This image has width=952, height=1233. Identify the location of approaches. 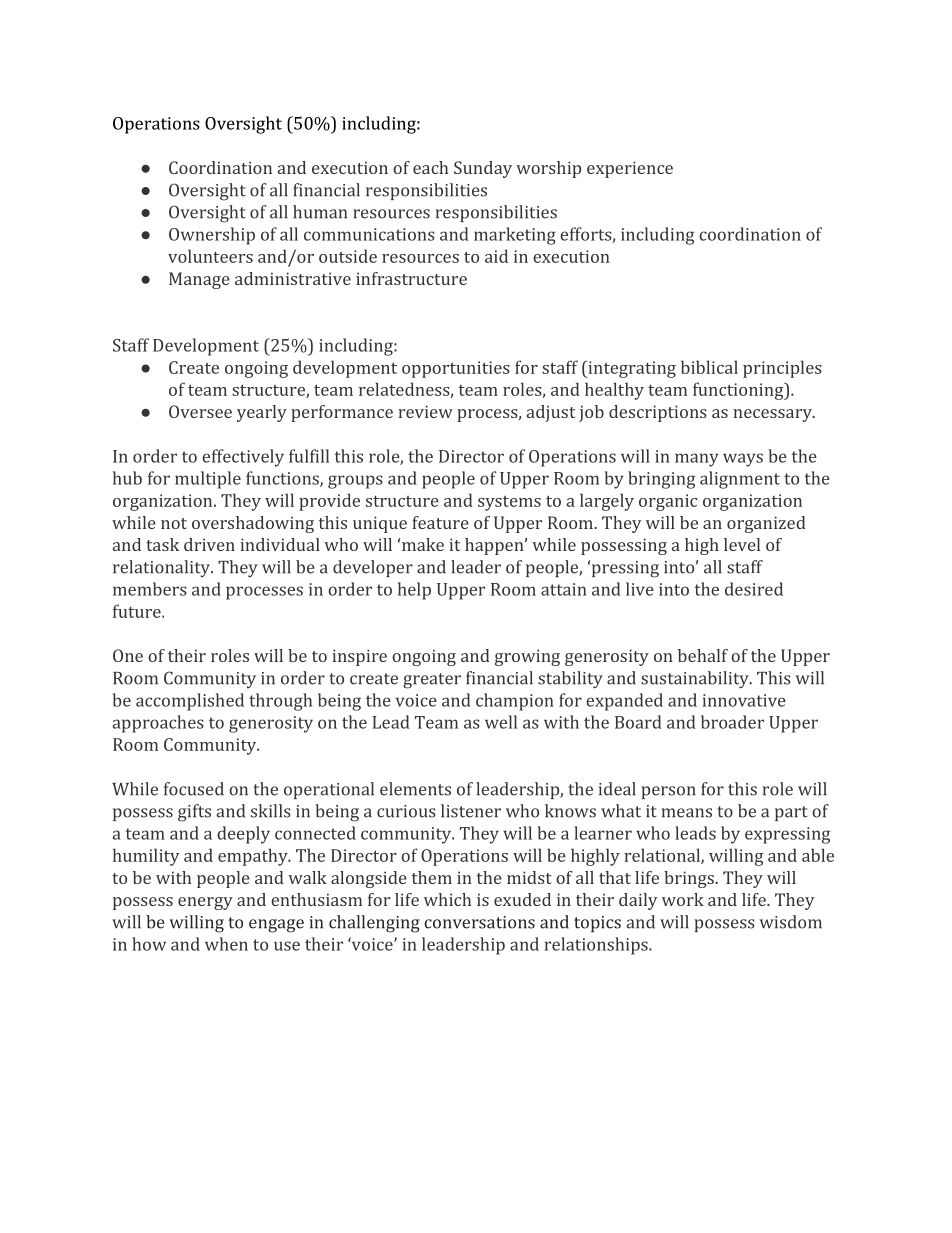
(158, 724).
